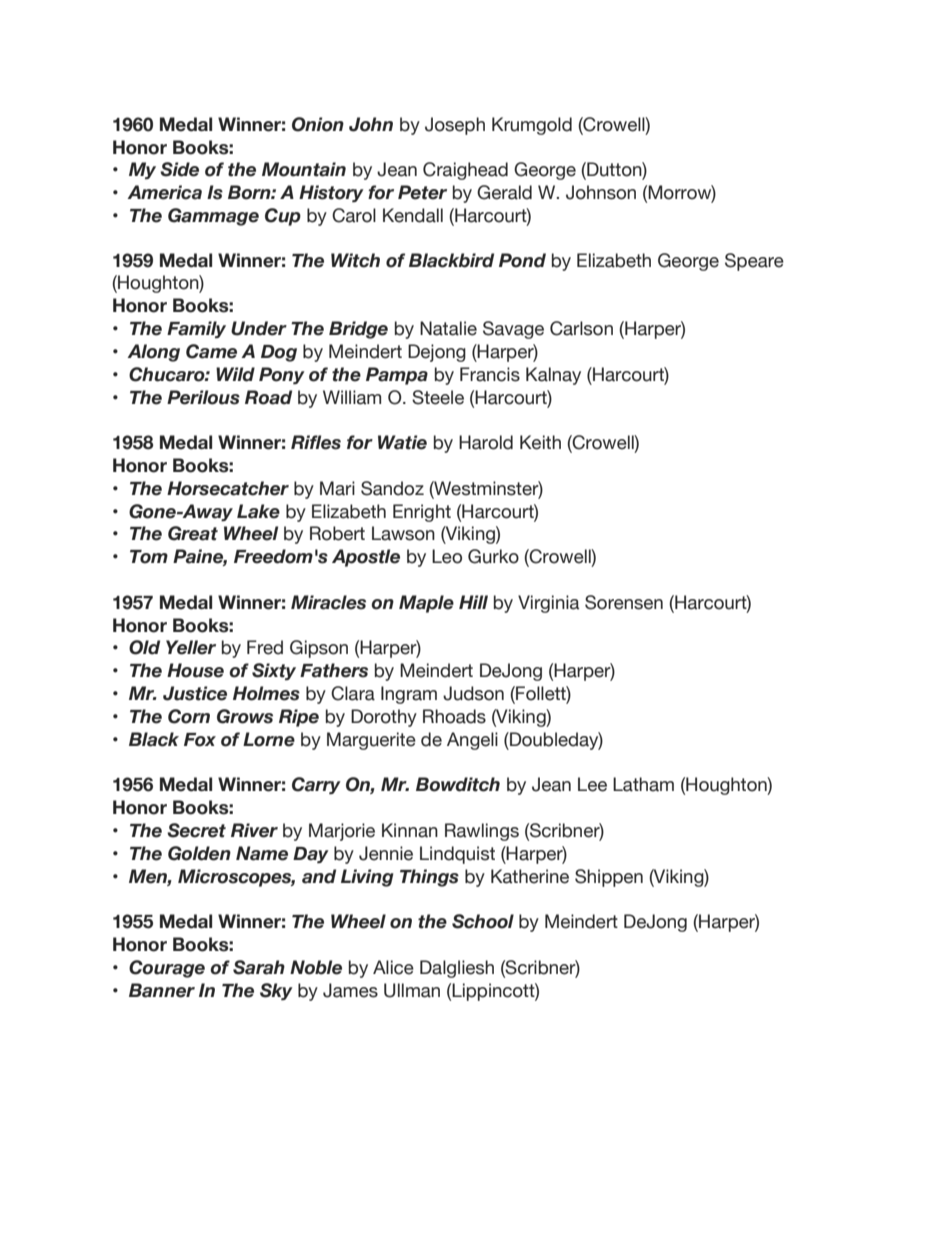 The image size is (952, 1233). I want to click on Peter, so click(422, 192).
